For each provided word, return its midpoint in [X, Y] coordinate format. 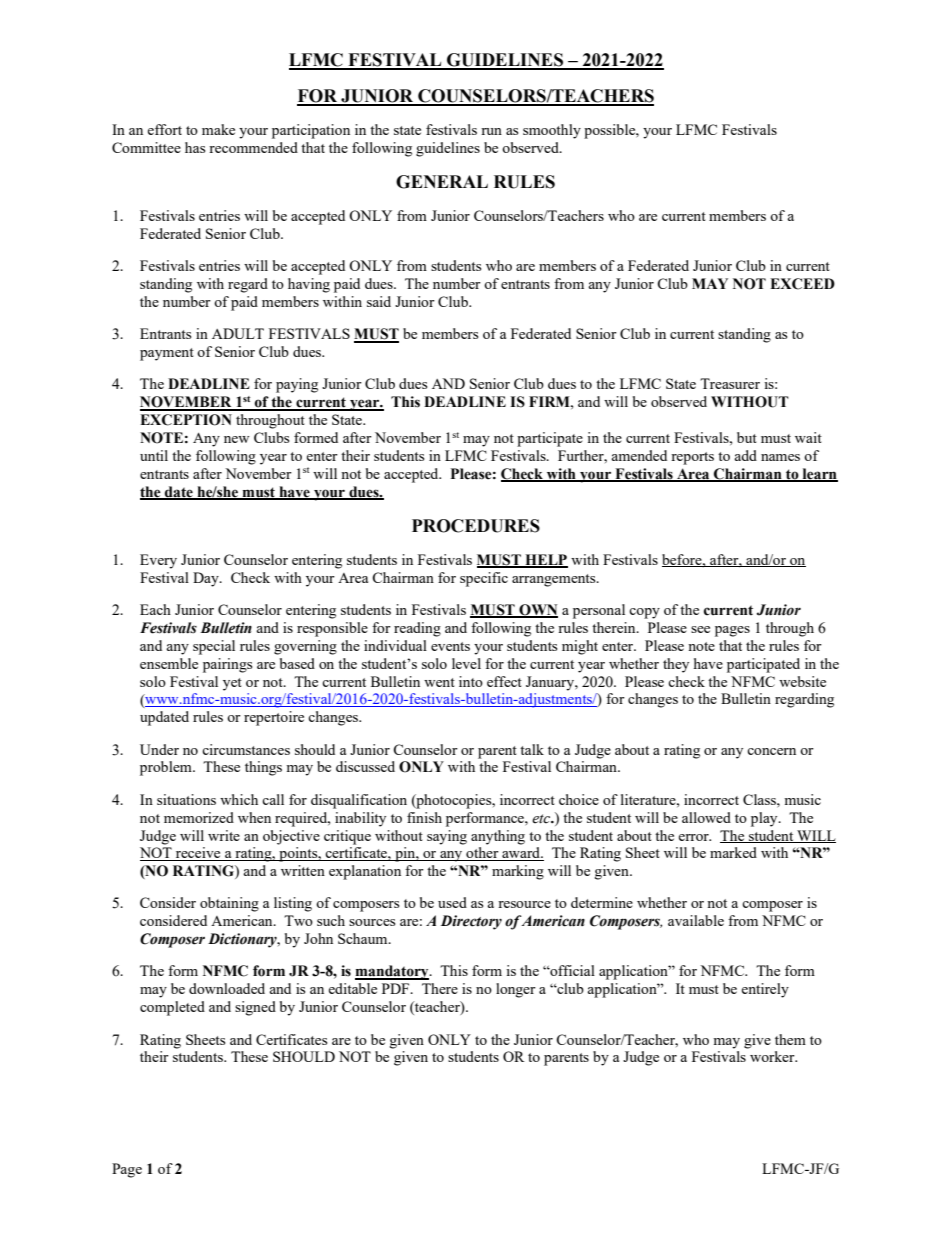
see [700, 629]
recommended [253, 147]
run [491, 131]
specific [484, 579]
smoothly [552, 131]
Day [207, 579]
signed [255, 1008]
